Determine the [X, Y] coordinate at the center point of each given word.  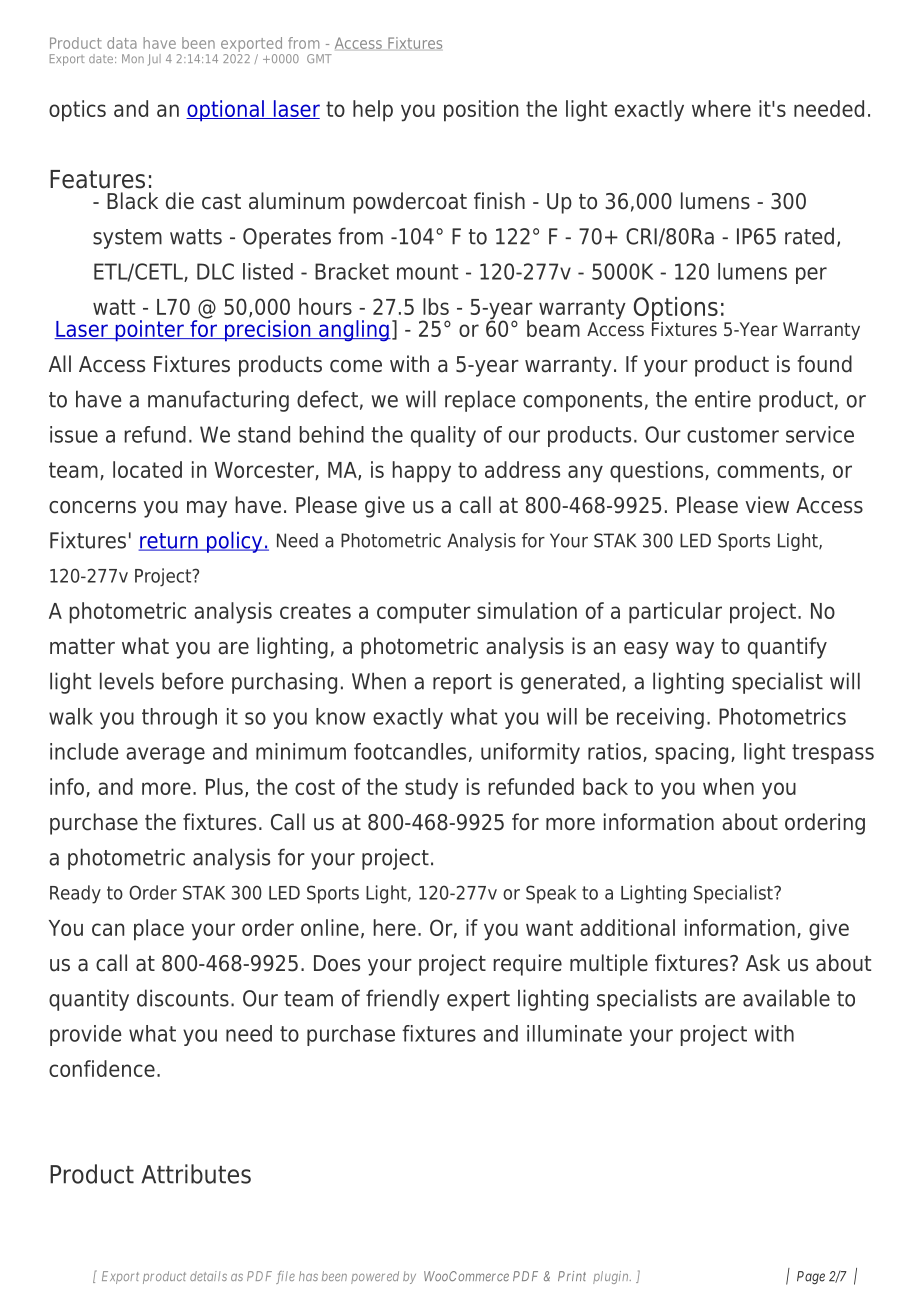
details [208, 1276]
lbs [436, 306]
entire [723, 399]
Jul [154, 60]
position [481, 111]
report [462, 684]
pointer [149, 331]
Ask [763, 963]
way [695, 650]
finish [499, 201]
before [192, 681]
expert [478, 1001]
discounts [183, 998]
